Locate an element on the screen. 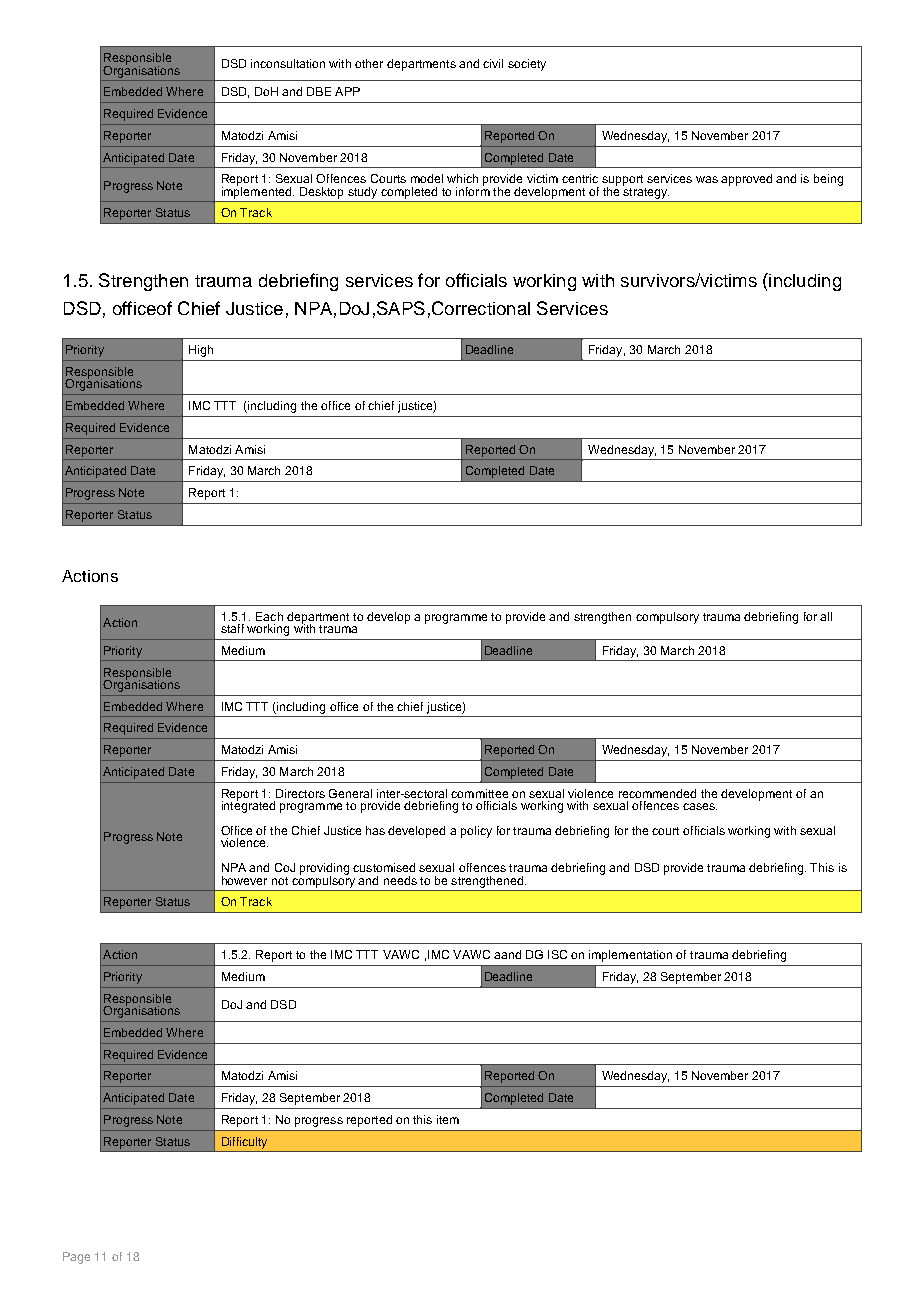 The height and width of the screenshot is (1308, 924). civil is located at coordinates (493, 63).
